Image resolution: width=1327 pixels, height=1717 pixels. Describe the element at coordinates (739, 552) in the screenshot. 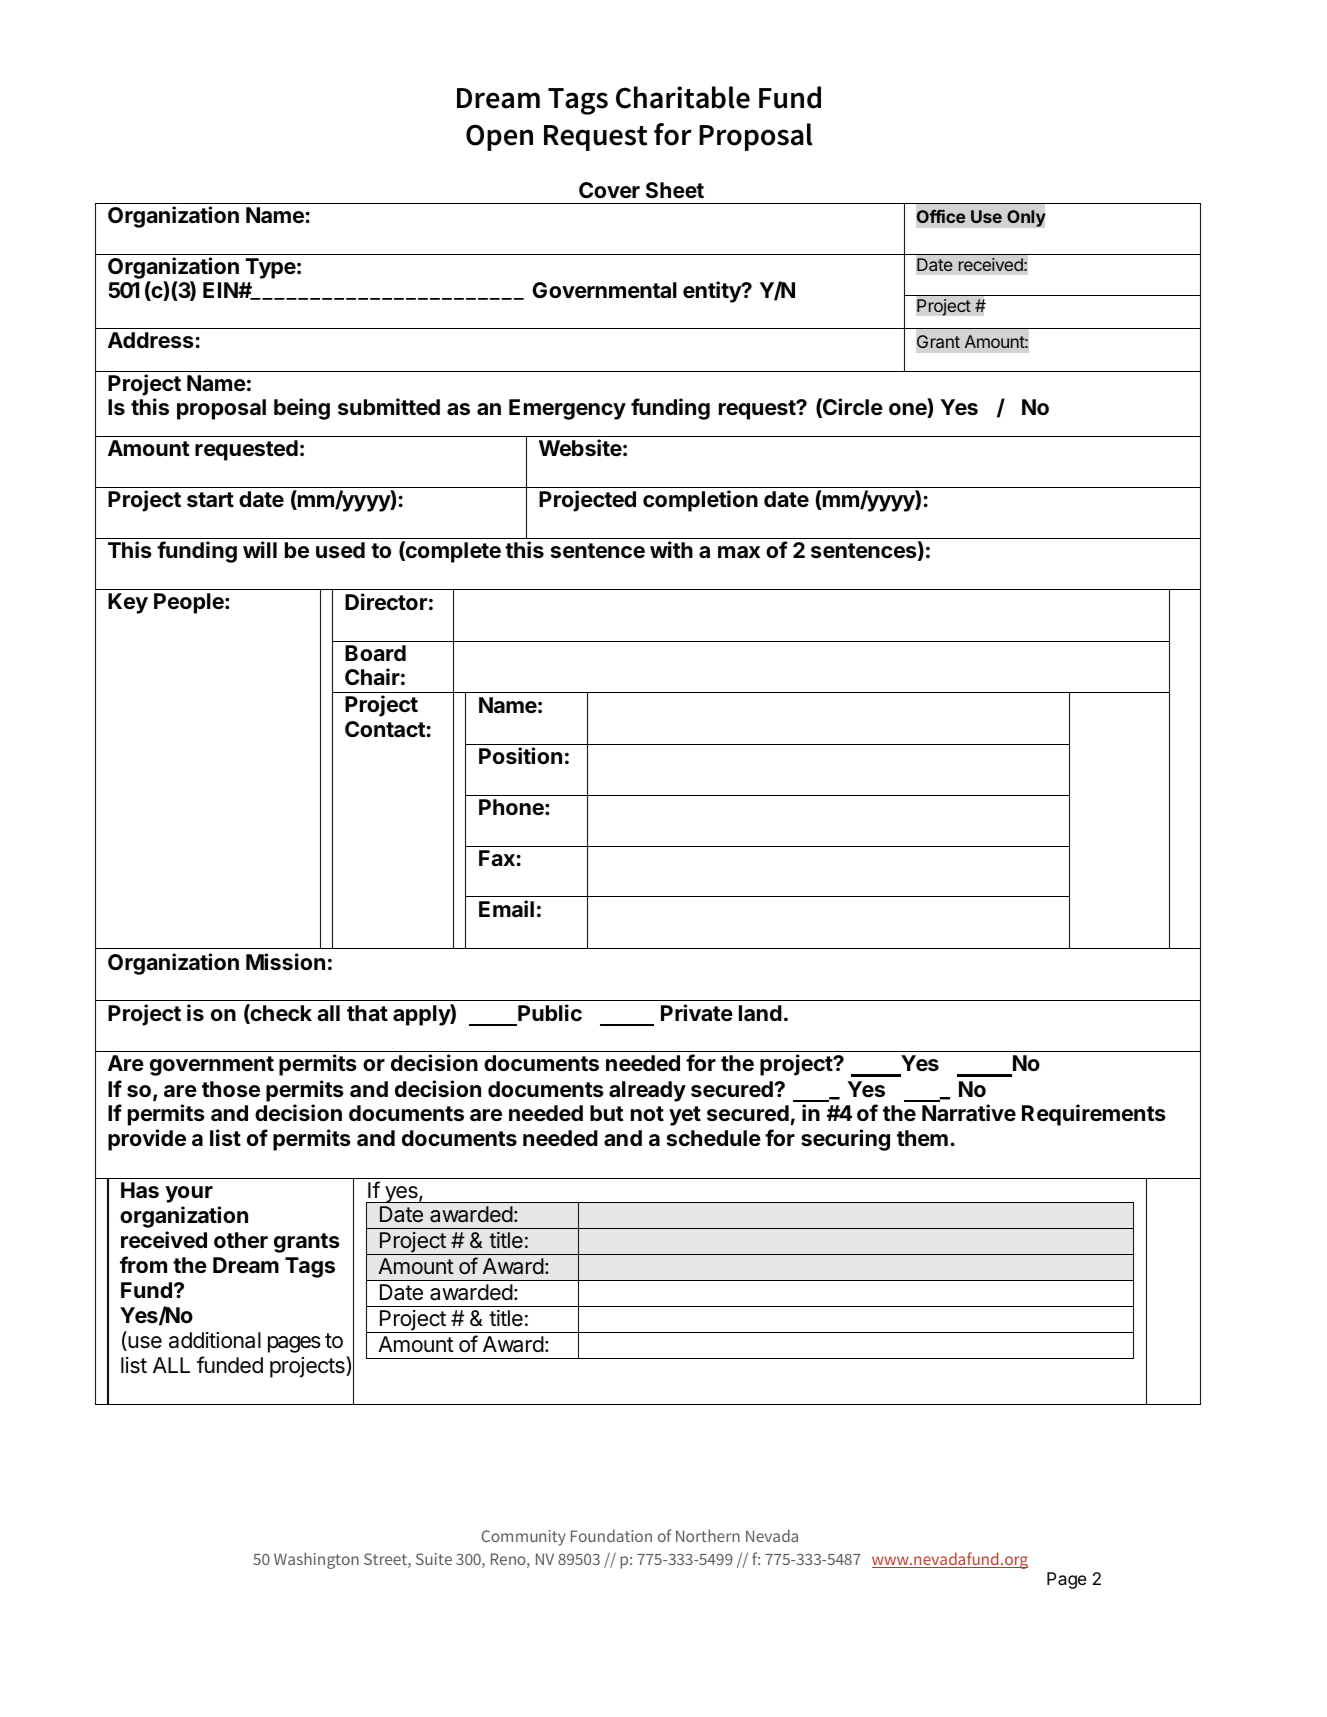

I see `max` at that location.
